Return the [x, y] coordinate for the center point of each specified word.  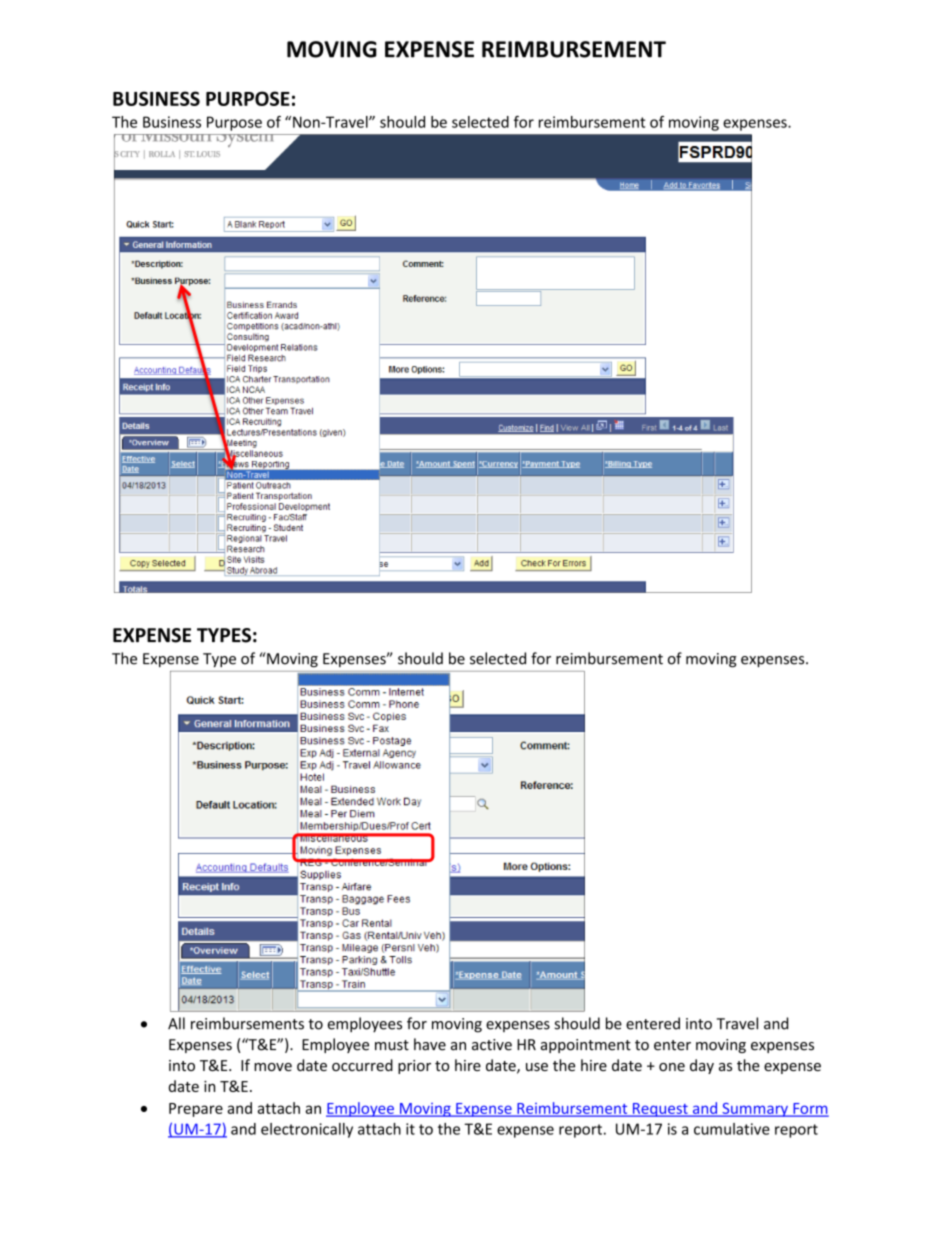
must [392, 1045]
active [492, 1045]
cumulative [732, 1129]
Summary [755, 1110]
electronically [307, 1130]
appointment [586, 1046]
